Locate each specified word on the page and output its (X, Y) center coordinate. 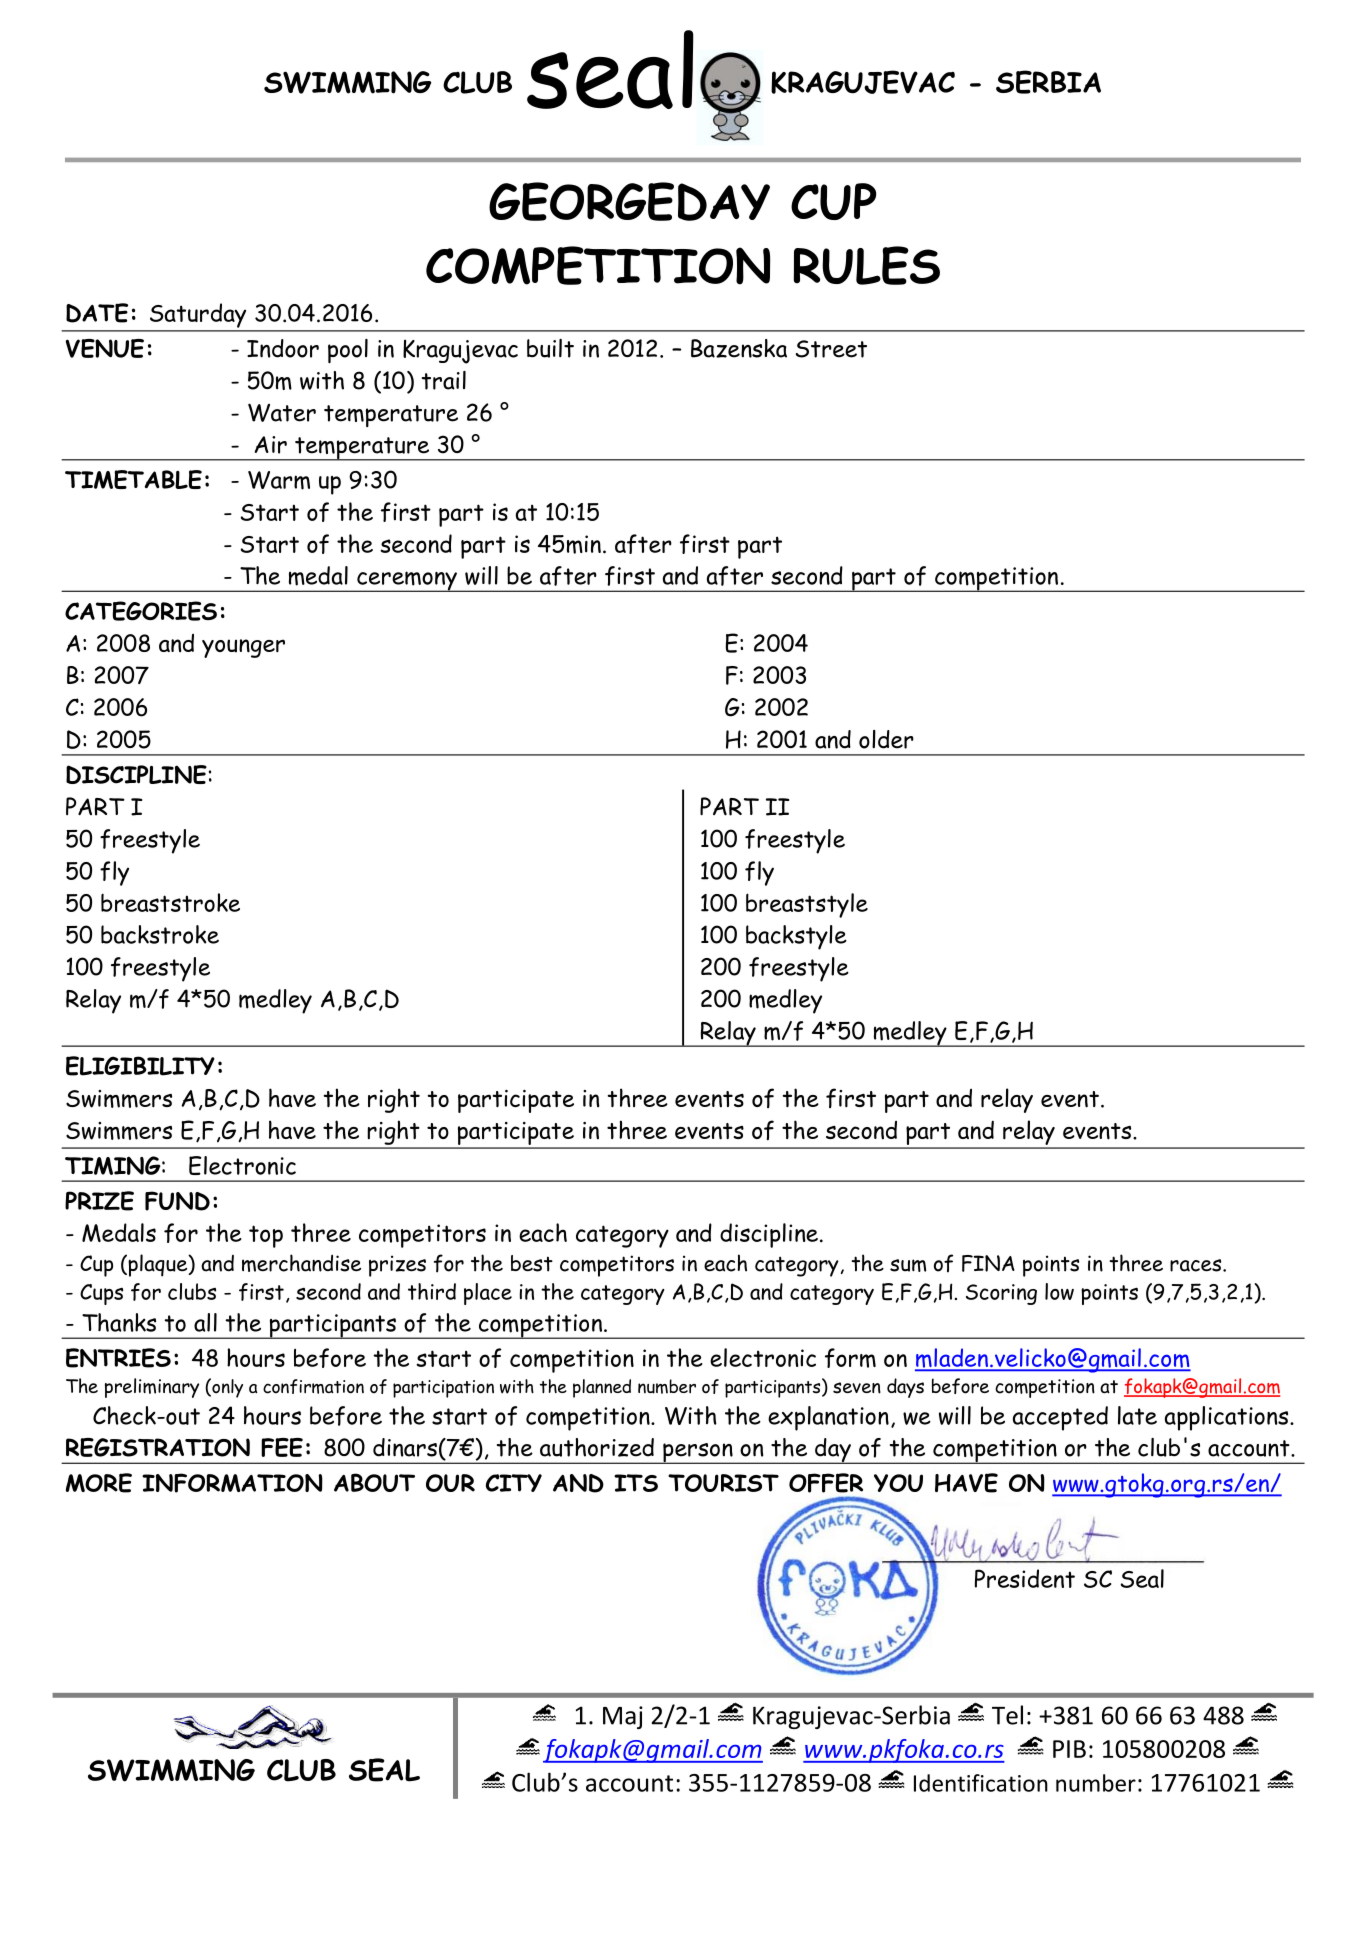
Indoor (283, 348)
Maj (623, 1717)
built (550, 348)
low (1059, 1291)
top (266, 1236)
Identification (981, 1783)
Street (831, 349)
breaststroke (170, 902)
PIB (1069, 1749)
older (886, 739)
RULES (867, 265)
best (532, 1263)
